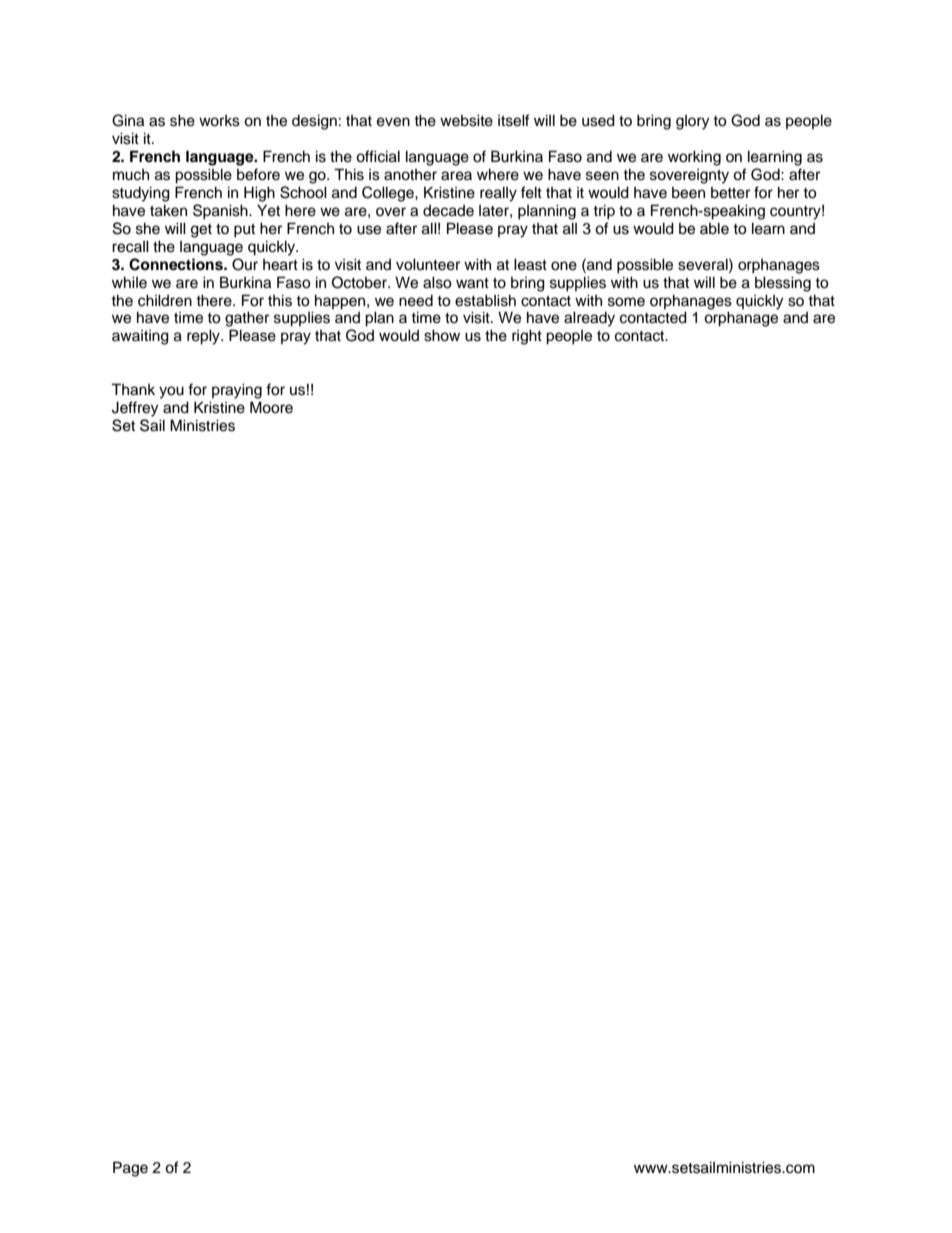 The image size is (952, 1233). What do you see at coordinates (694, 158) in the document?
I see `working` at bounding box center [694, 158].
